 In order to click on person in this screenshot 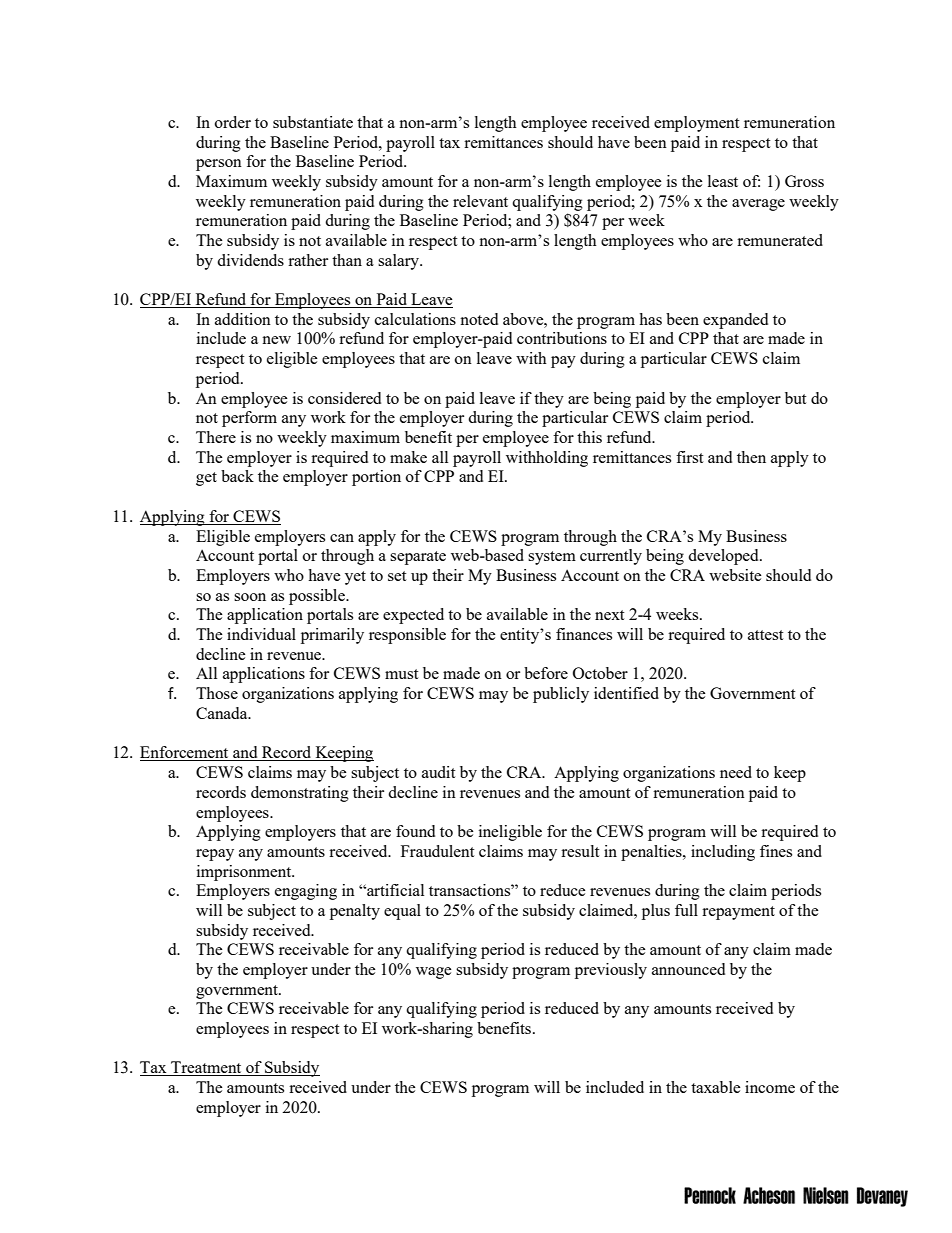, I will do `click(219, 165)`.
